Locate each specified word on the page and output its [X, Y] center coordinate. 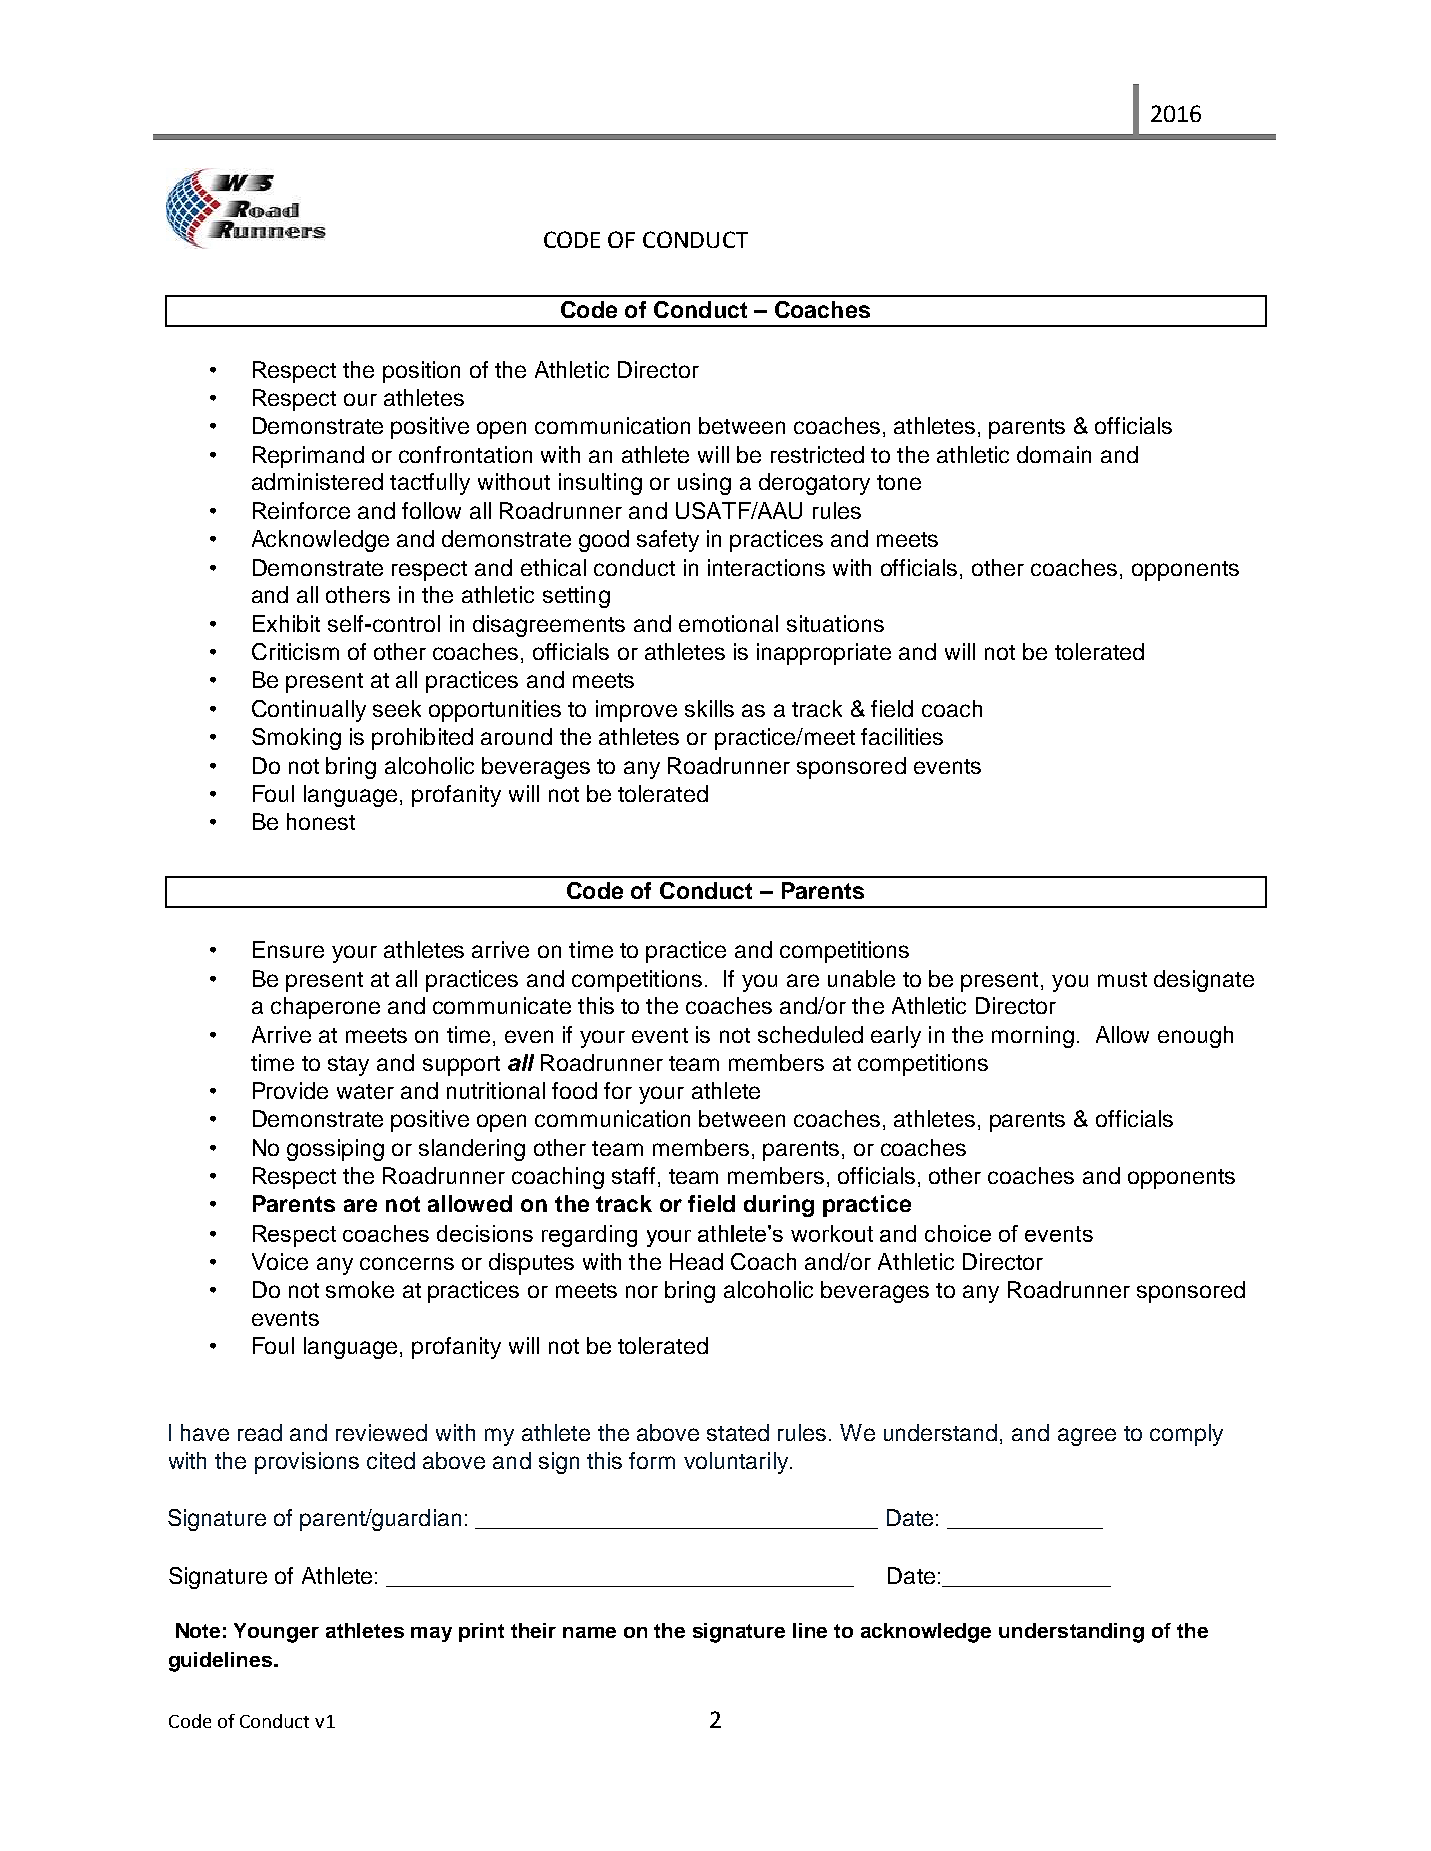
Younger [276, 1633]
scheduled [810, 1034]
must [1122, 979]
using [704, 484]
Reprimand [308, 457]
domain [1054, 454]
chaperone [325, 1008]
